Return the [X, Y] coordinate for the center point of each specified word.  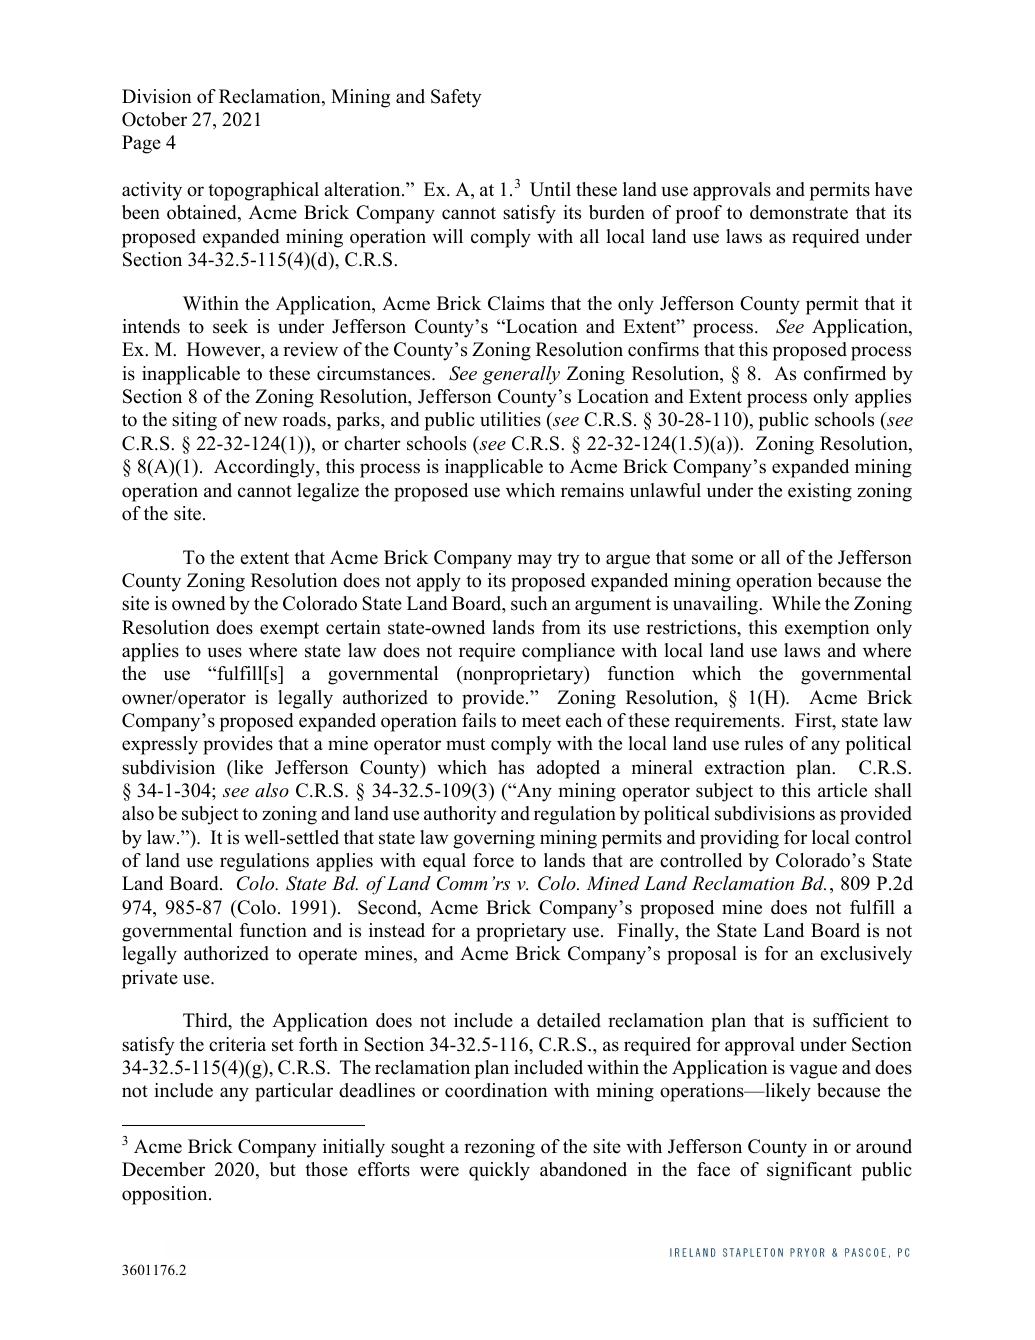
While [796, 603]
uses [224, 652]
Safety [456, 98]
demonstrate [799, 212]
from [561, 627]
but [283, 1169]
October [154, 119]
